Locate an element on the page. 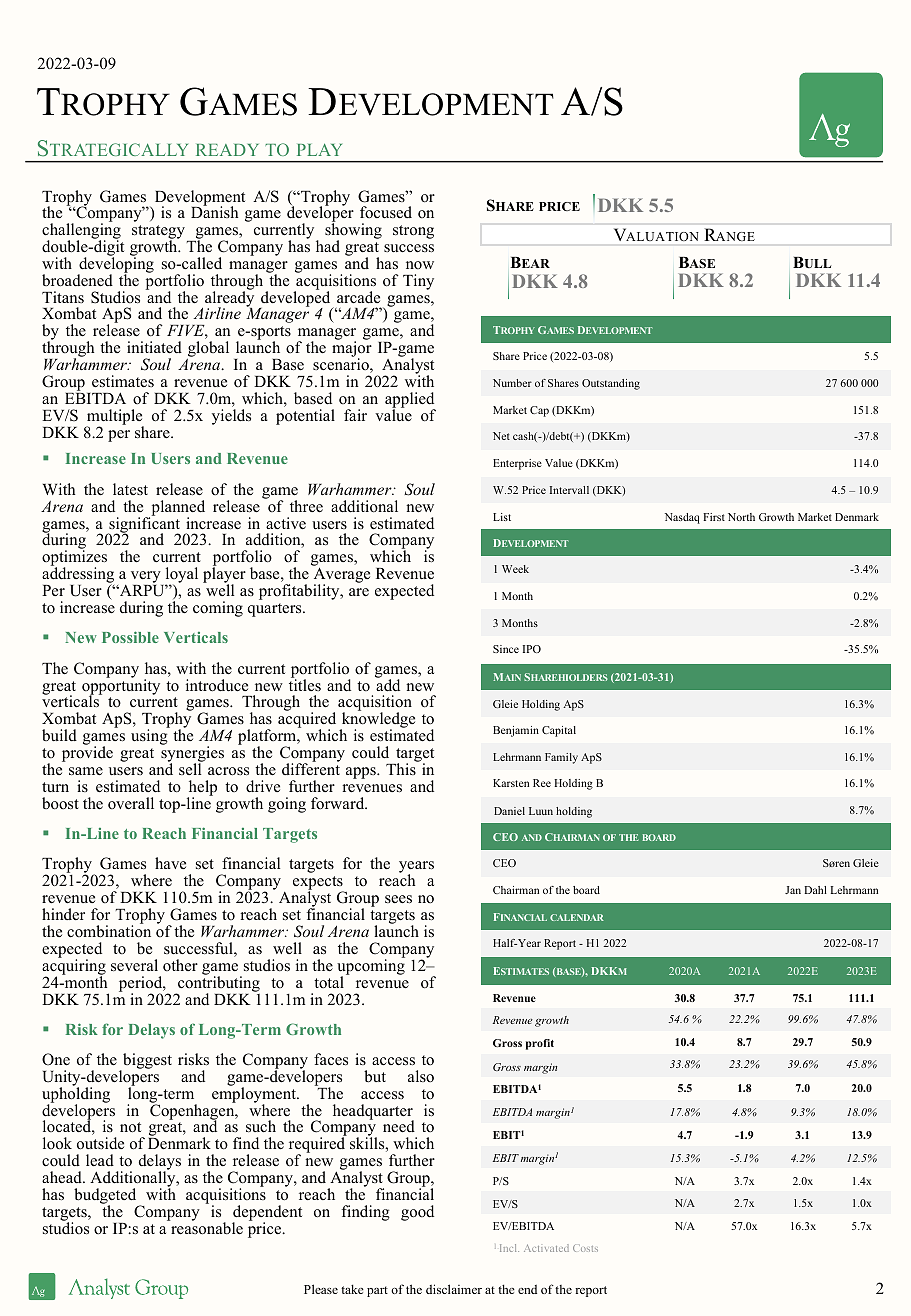 The height and width of the page is (1316, 911). disclaimer is located at coordinates (454, 1289).
